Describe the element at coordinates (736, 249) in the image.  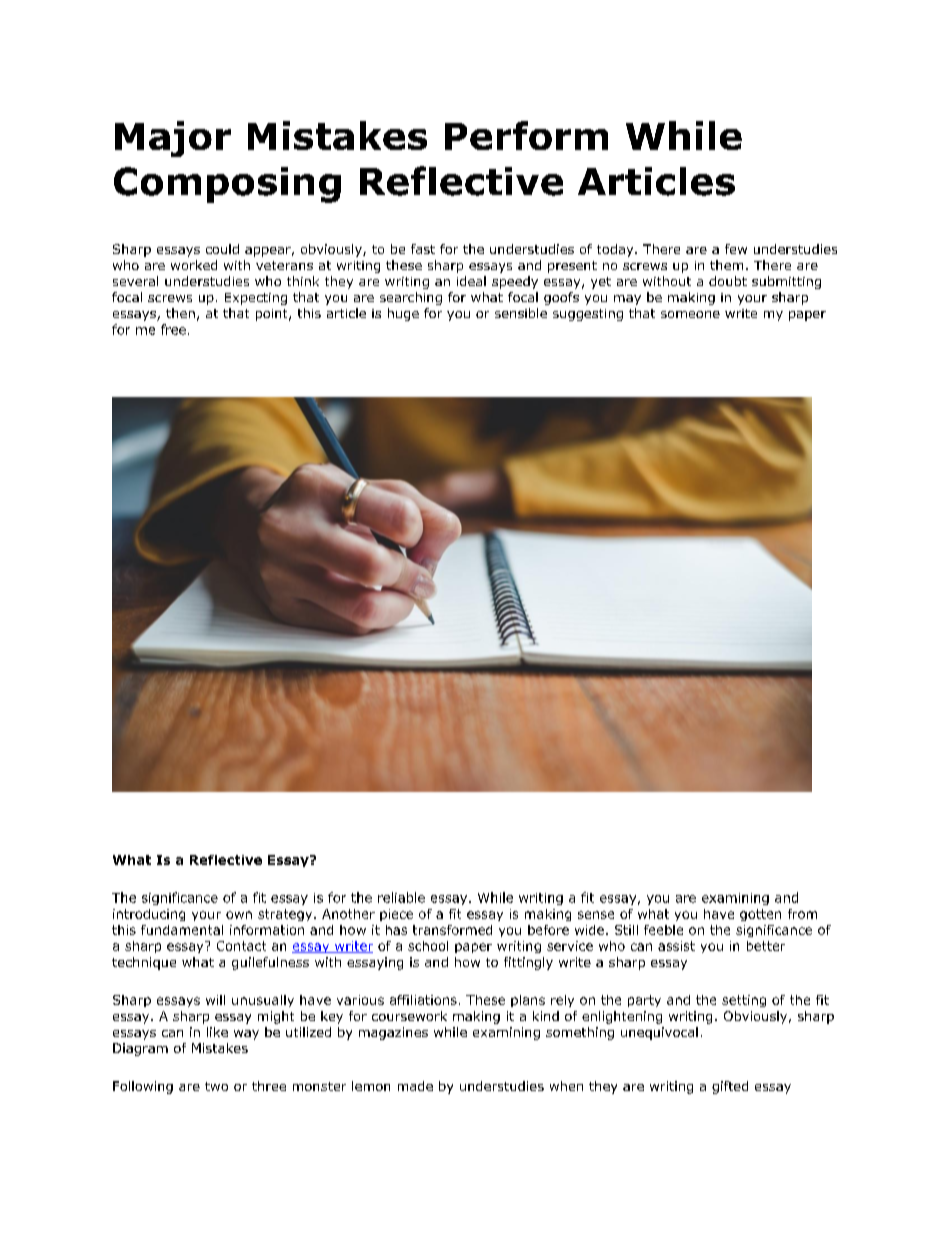
I see `few` at that location.
